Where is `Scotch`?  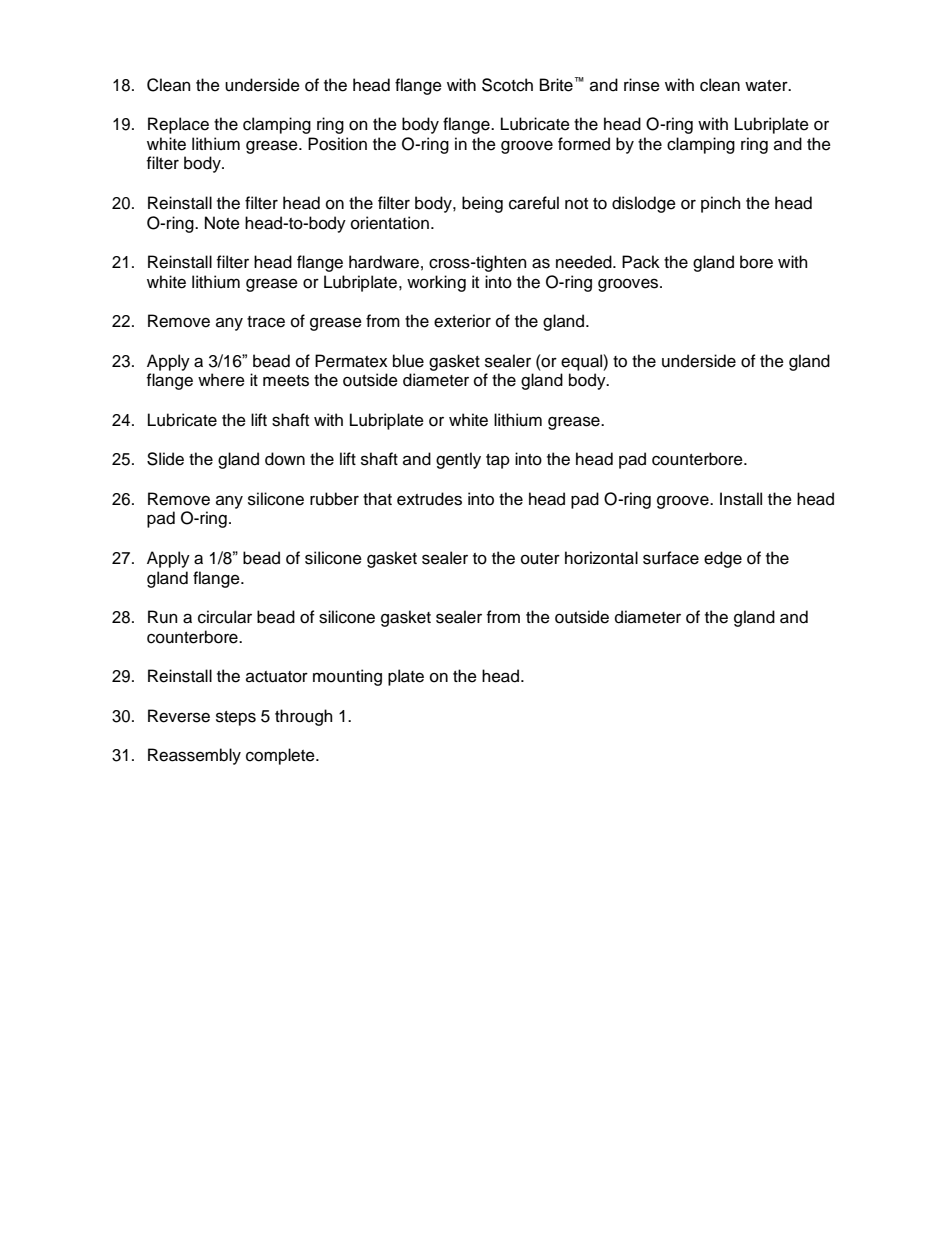
Scotch is located at coordinates (507, 85).
